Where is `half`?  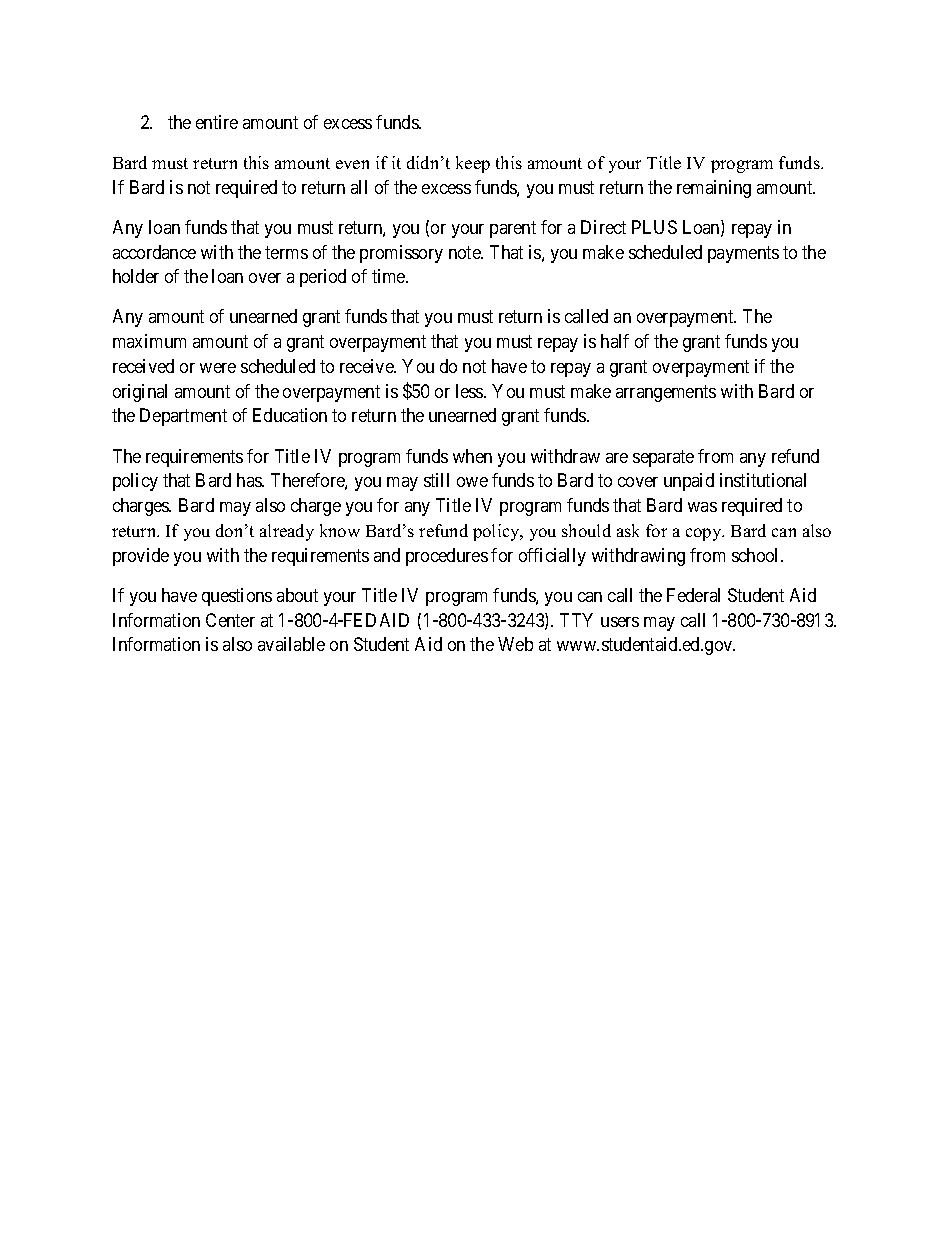
half is located at coordinates (615, 341).
